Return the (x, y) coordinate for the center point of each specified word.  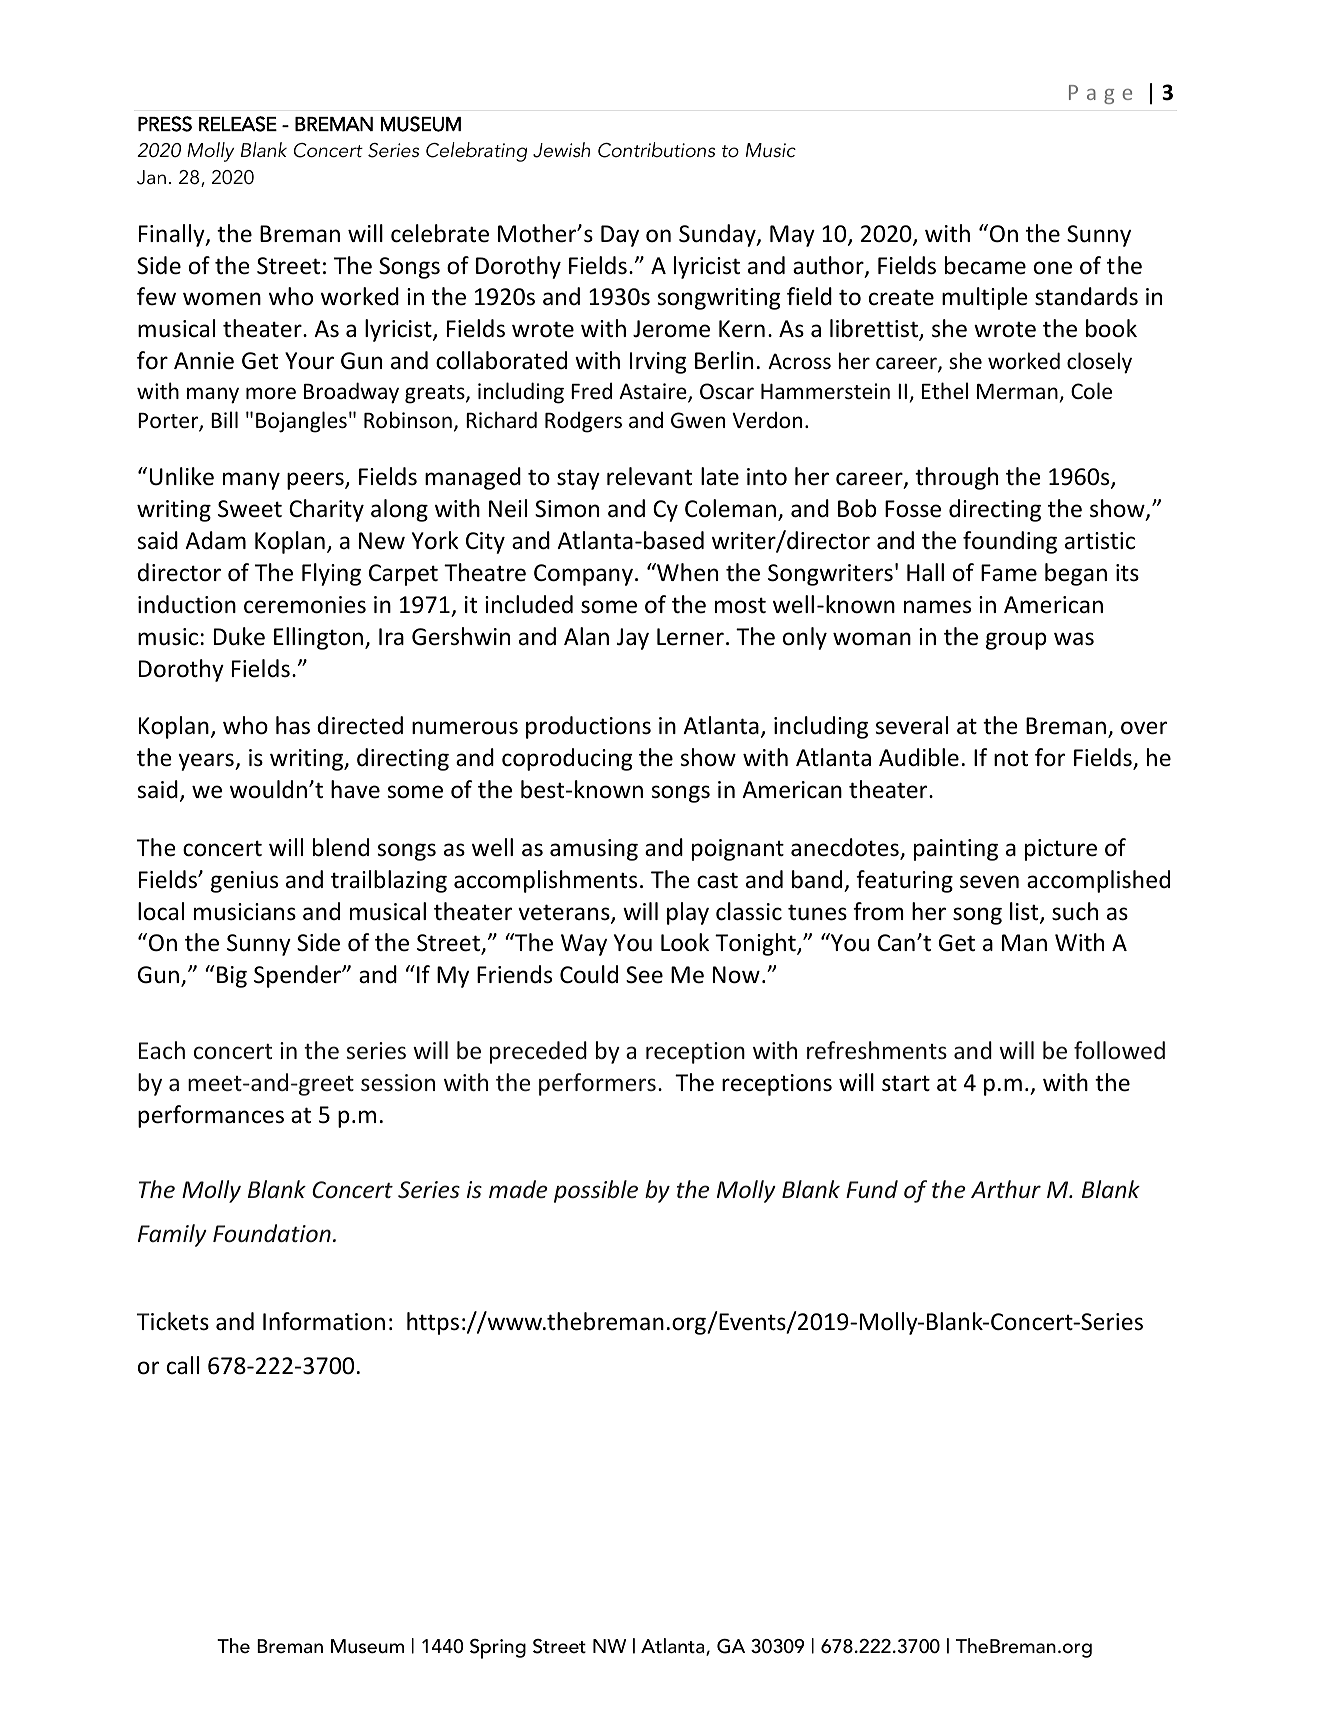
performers (597, 1084)
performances (211, 1116)
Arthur (1006, 1189)
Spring (498, 1649)
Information (324, 1321)
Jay (633, 639)
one (1053, 268)
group (1016, 641)
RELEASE (238, 124)
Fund (872, 1189)
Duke (239, 636)
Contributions (656, 150)
